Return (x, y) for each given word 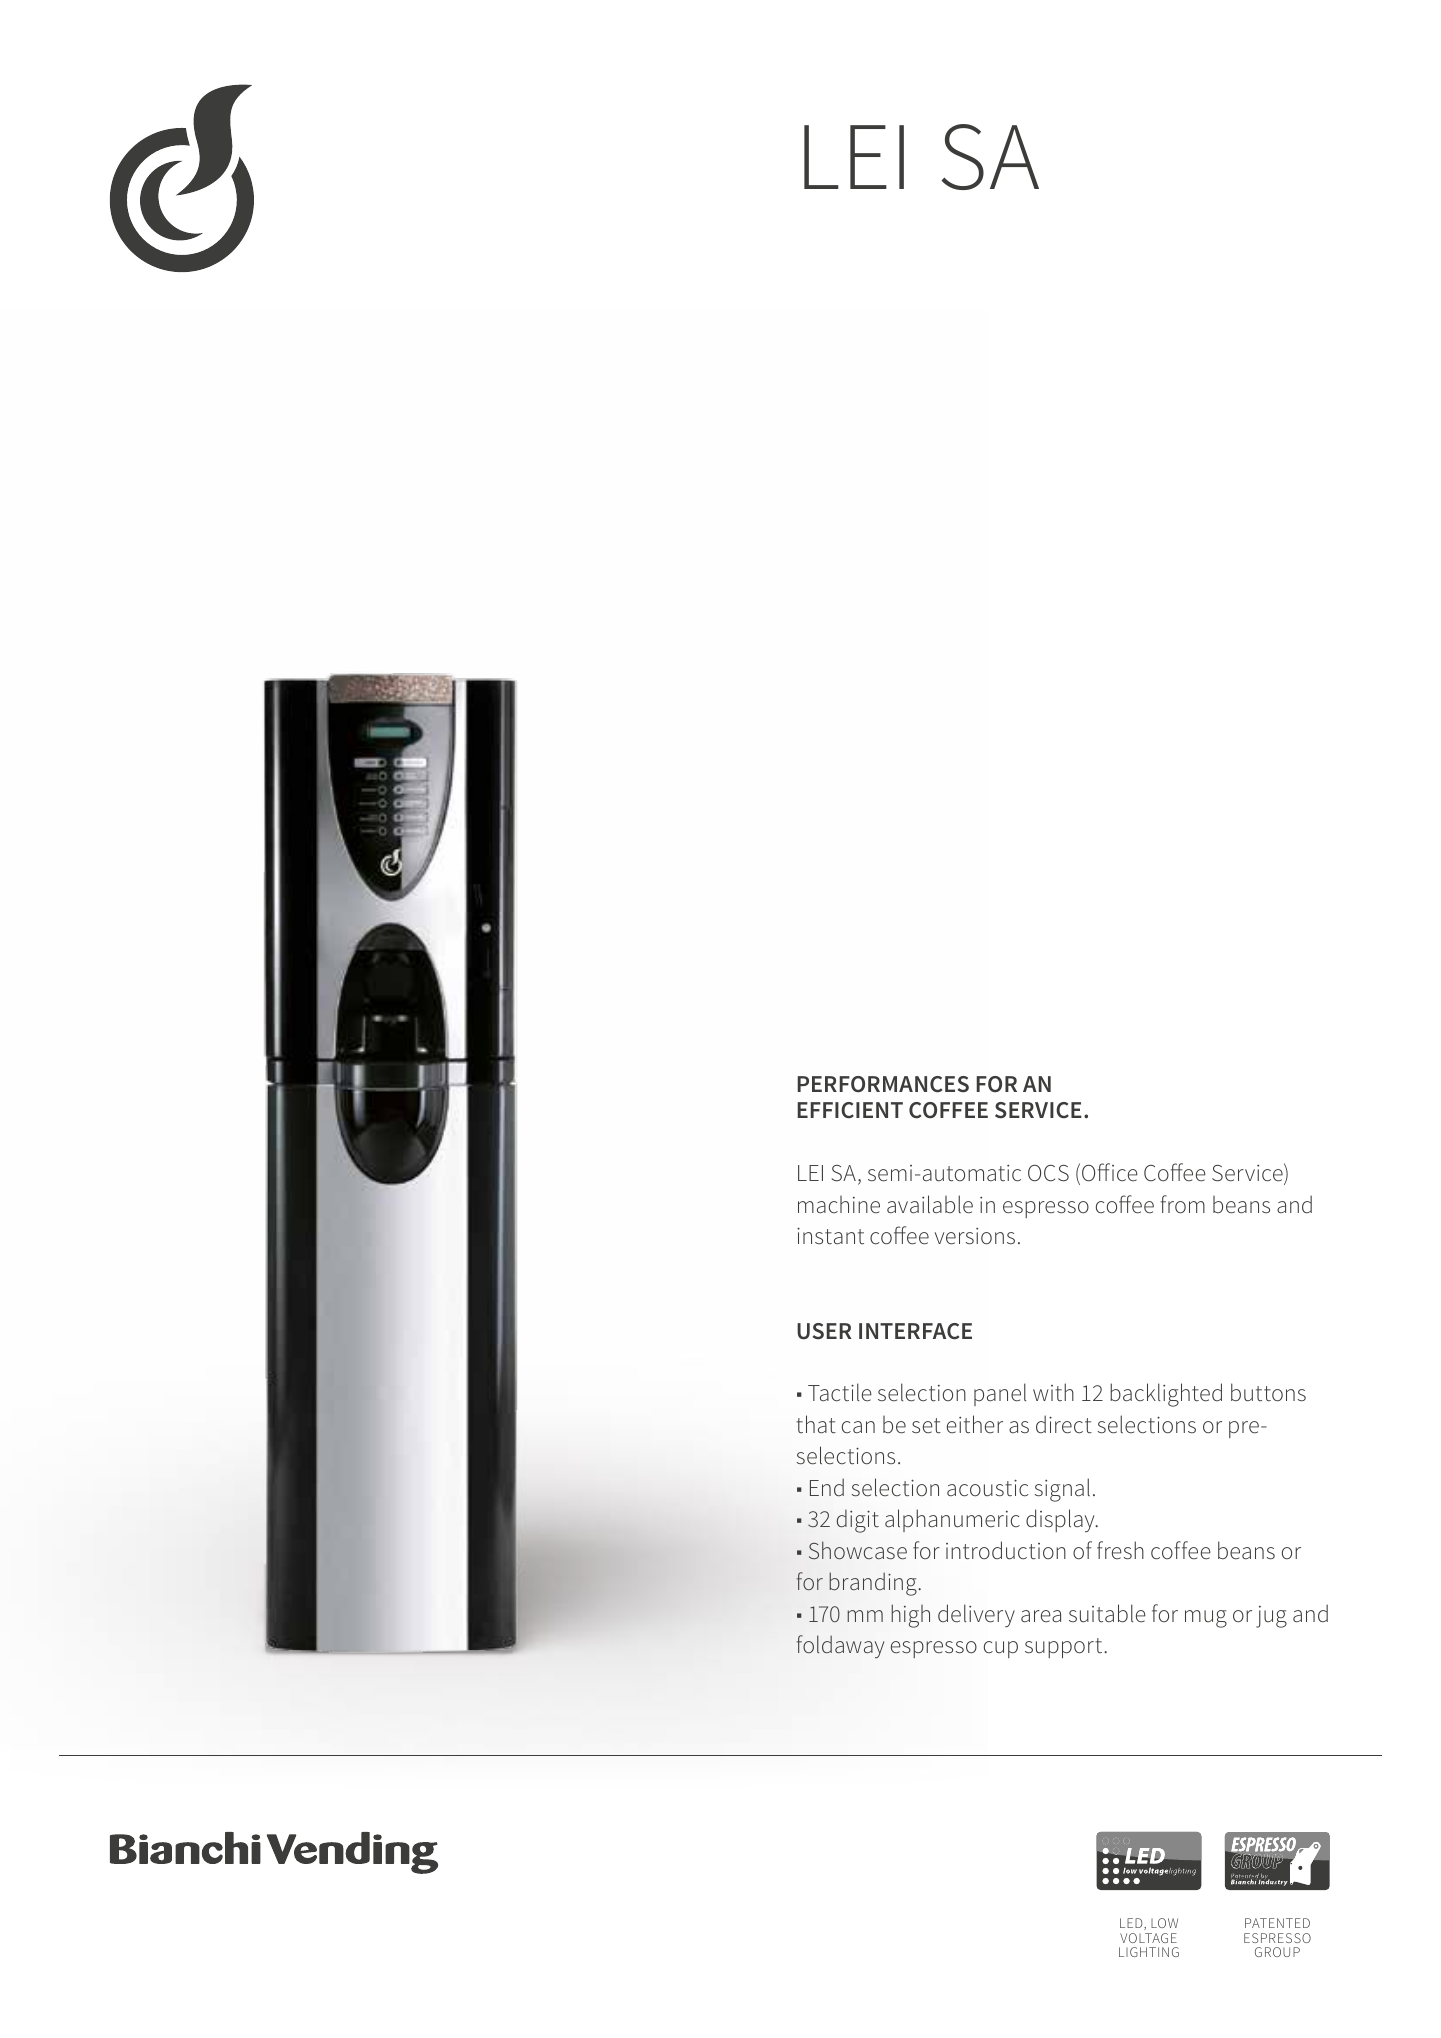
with (1053, 1392)
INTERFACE (915, 1331)
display (1061, 1520)
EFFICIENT (850, 1110)
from (1183, 1204)
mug (1206, 1619)
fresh (1120, 1550)
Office (1110, 1172)
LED (1132, 1924)
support (1065, 1648)
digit (858, 1521)
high (910, 1616)
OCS (1048, 1173)
